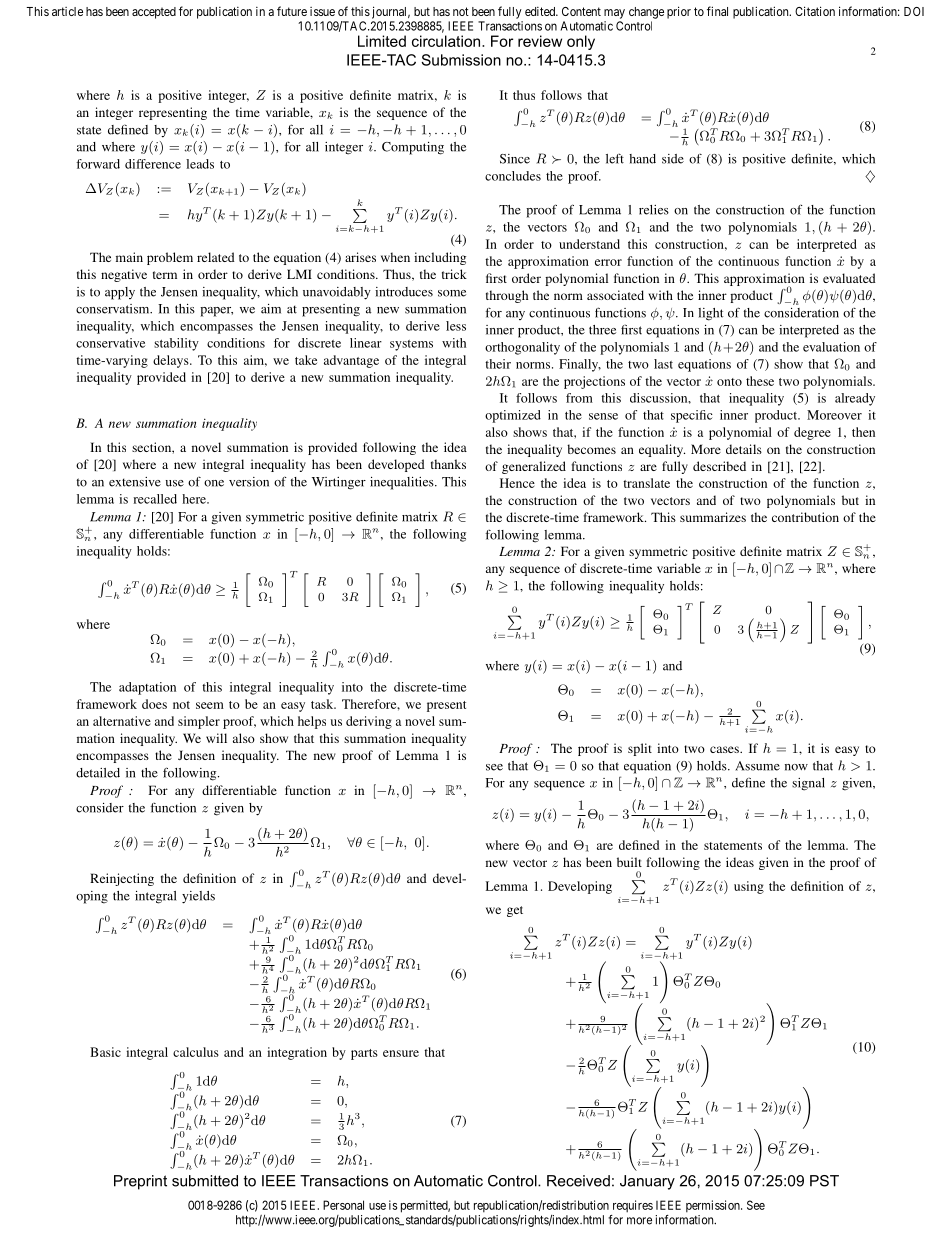 Image resolution: width=952 pixels, height=1233 pixels. Describe the element at coordinates (147, 688) in the page. I see `adaptation` at that location.
